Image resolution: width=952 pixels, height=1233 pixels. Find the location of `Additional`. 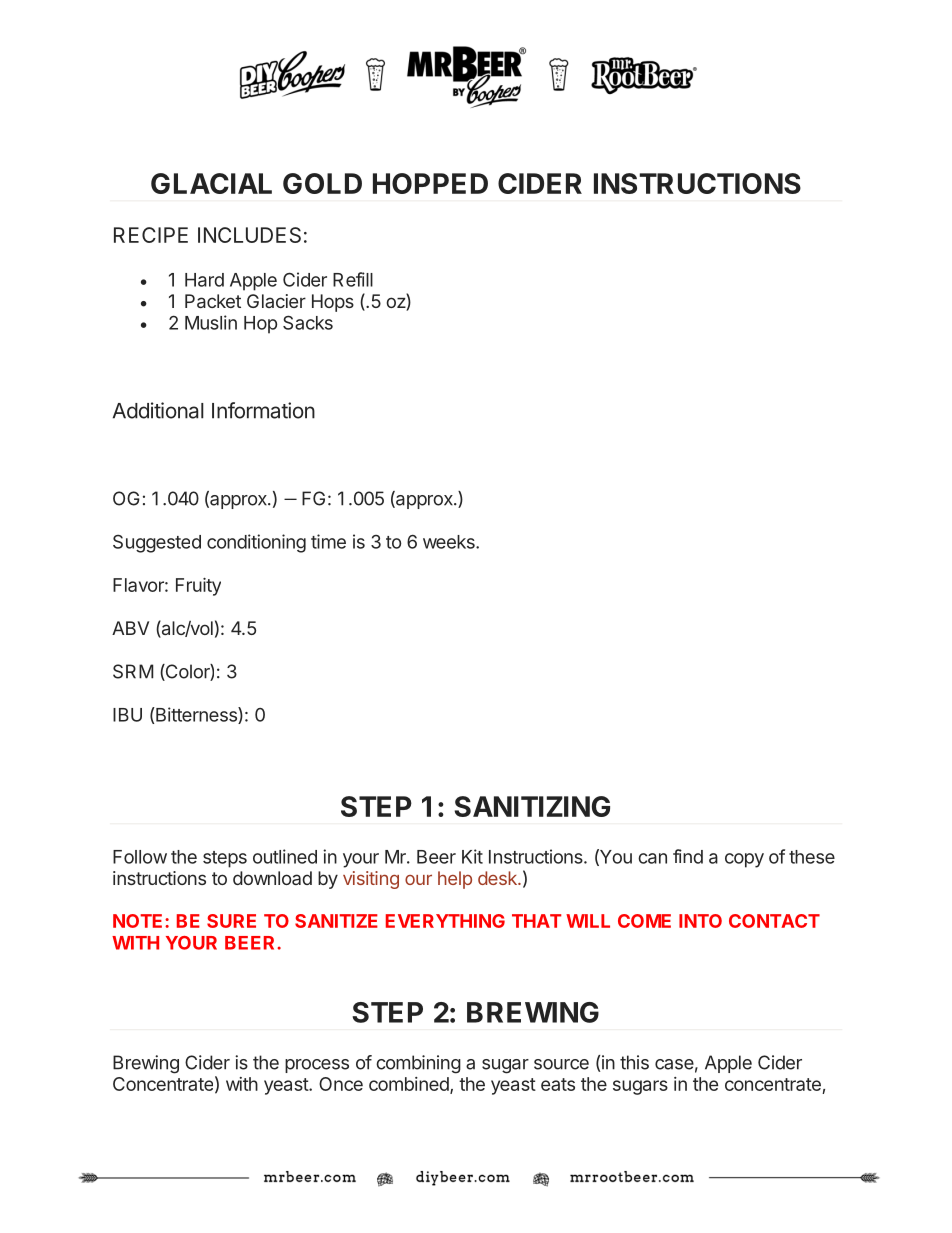

Additional is located at coordinates (158, 410).
